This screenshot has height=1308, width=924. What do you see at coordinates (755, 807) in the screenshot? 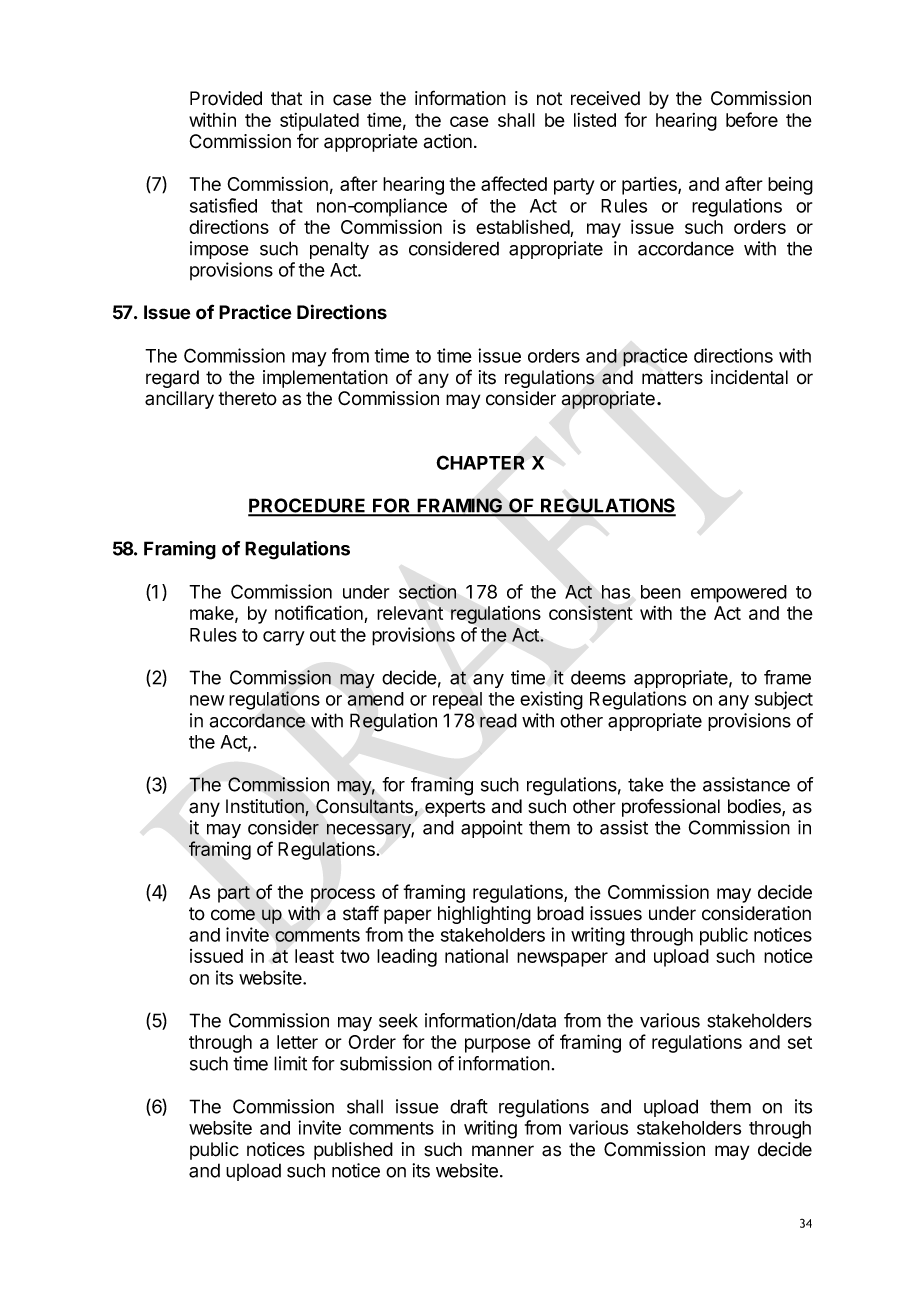
I see `bodies` at bounding box center [755, 807].
